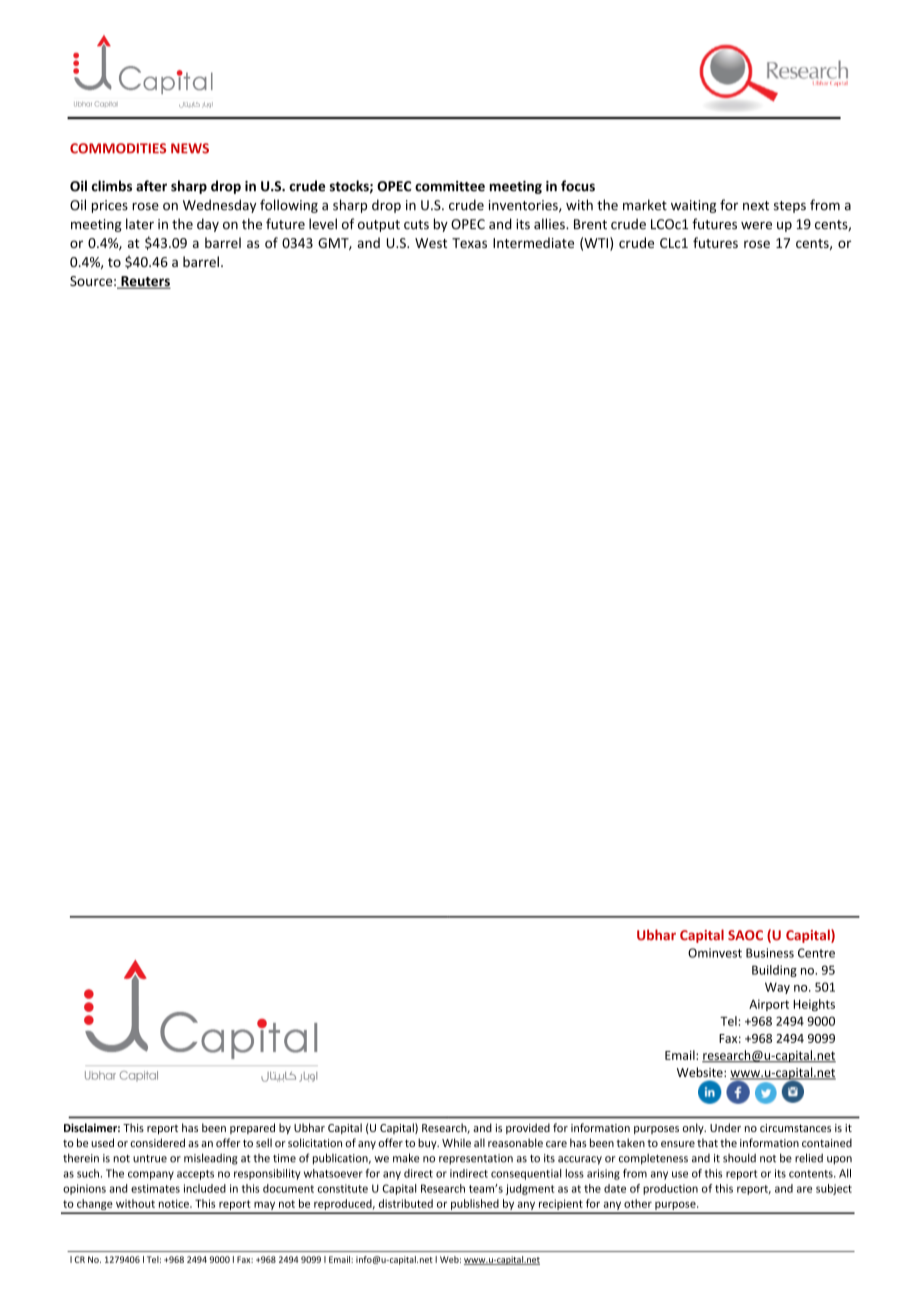 The width and height of the image is (924, 1308). I want to click on should, so click(739, 1158).
